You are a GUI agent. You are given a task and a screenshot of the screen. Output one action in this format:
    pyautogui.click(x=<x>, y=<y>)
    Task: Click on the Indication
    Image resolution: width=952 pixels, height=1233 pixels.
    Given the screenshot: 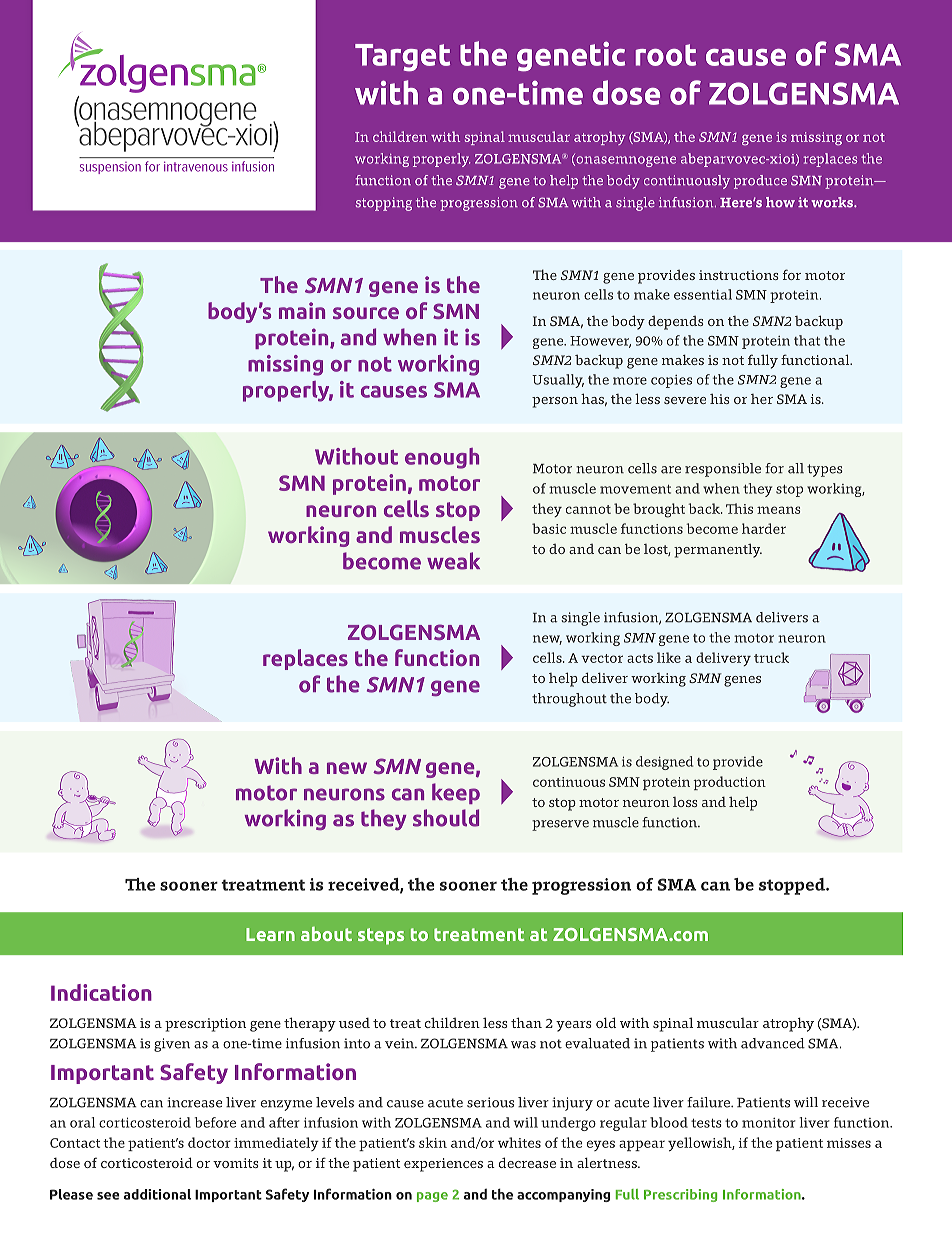 What is the action you would take?
    pyautogui.click(x=101, y=992)
